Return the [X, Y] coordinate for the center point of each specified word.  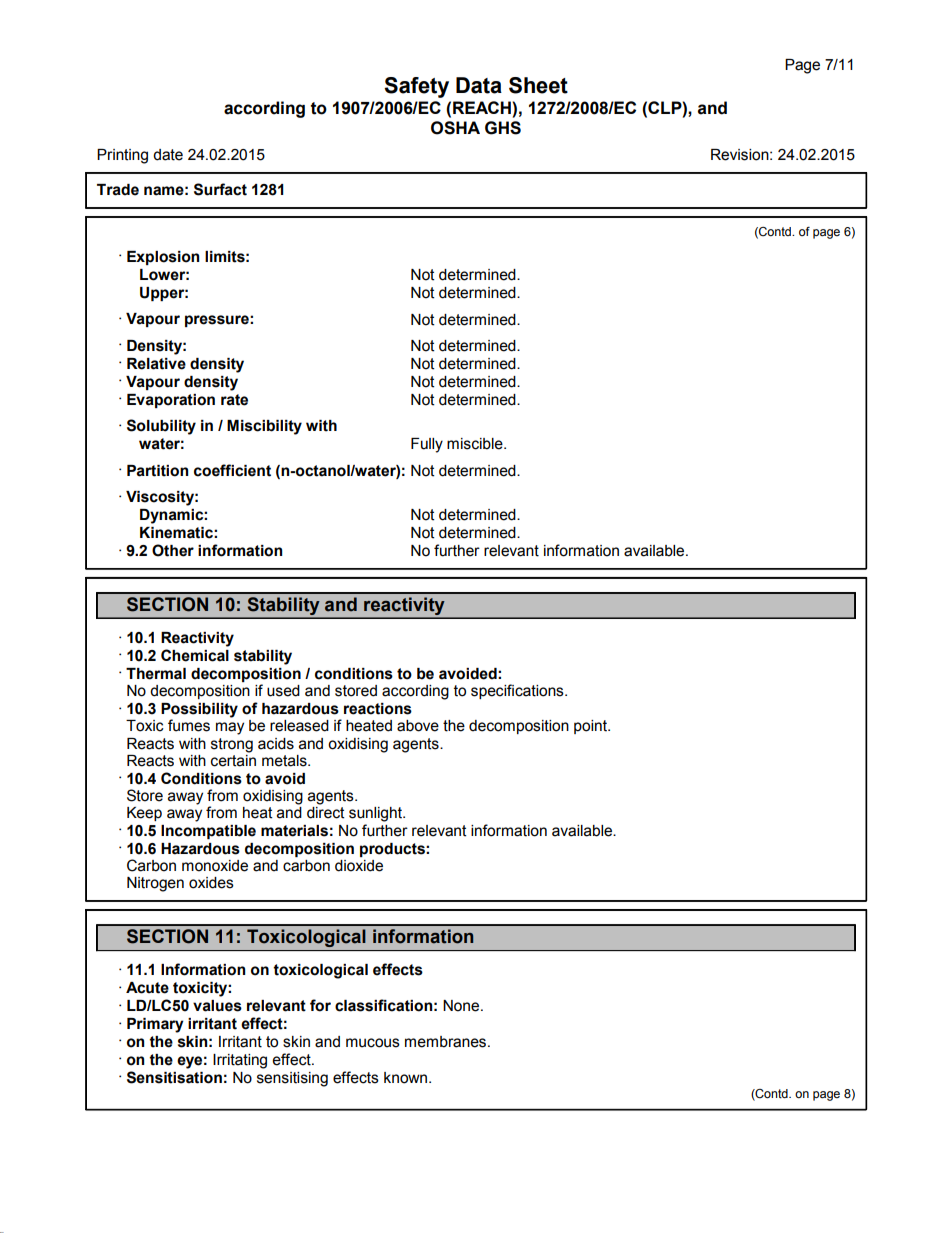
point [591, 727]
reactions [378, 709]
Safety [416, 87]
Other [173, 550]
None [462, 1006]
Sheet [538, 85]
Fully [427, 445]
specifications [518, 691]
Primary [155, 1025]
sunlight [376, 814]
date [168, 155]
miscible [476, 444]
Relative [156, 364]
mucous [373, 1043]
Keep [144, 814]
